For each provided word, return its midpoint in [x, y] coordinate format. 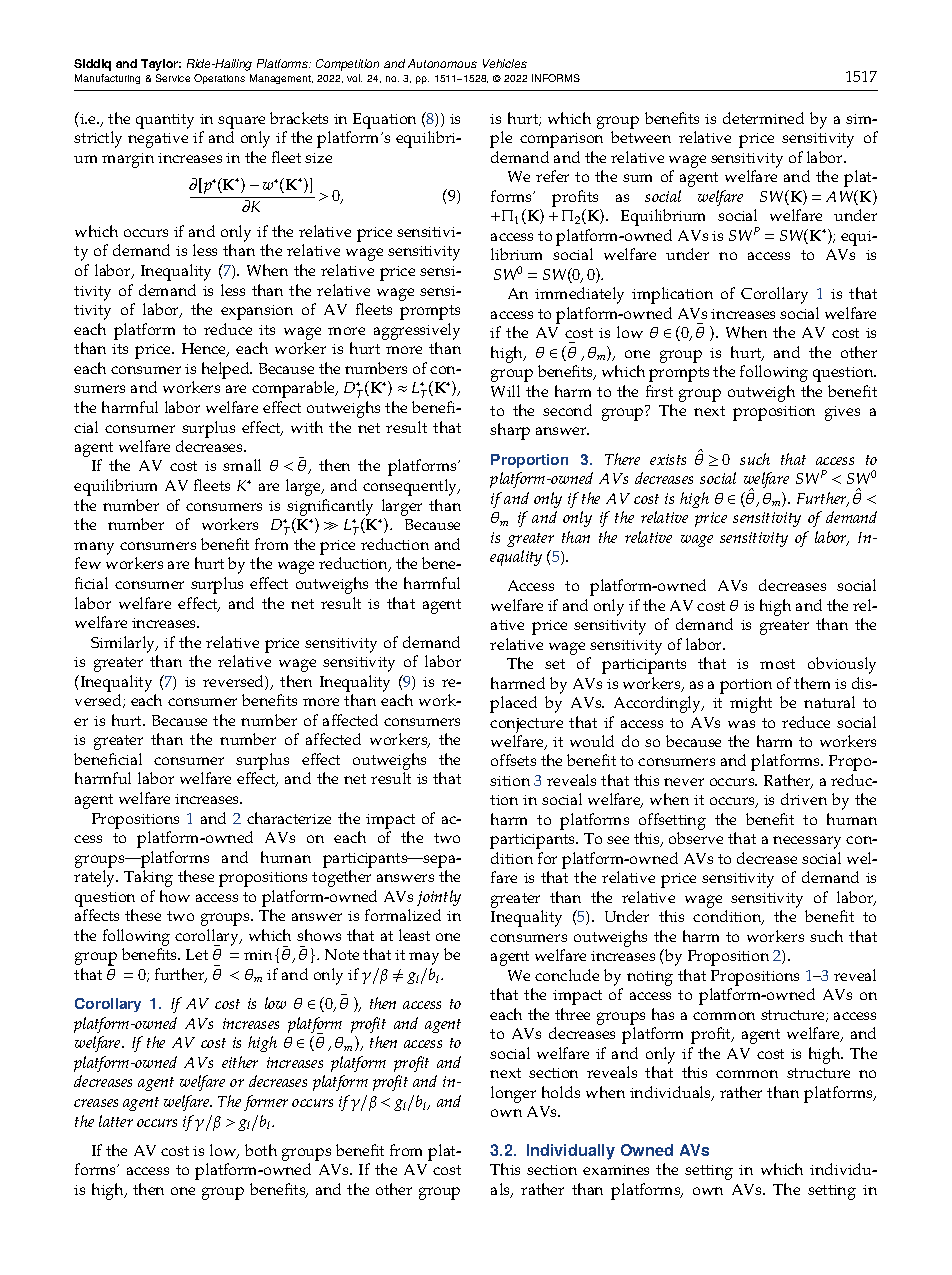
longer [513, 1094]
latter [116, 1121]
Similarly [124, 644]
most [777, 664]
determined [763, 118]
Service [173, 78]
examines [616, 1170]
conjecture [526, 725]
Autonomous [442, 63]
